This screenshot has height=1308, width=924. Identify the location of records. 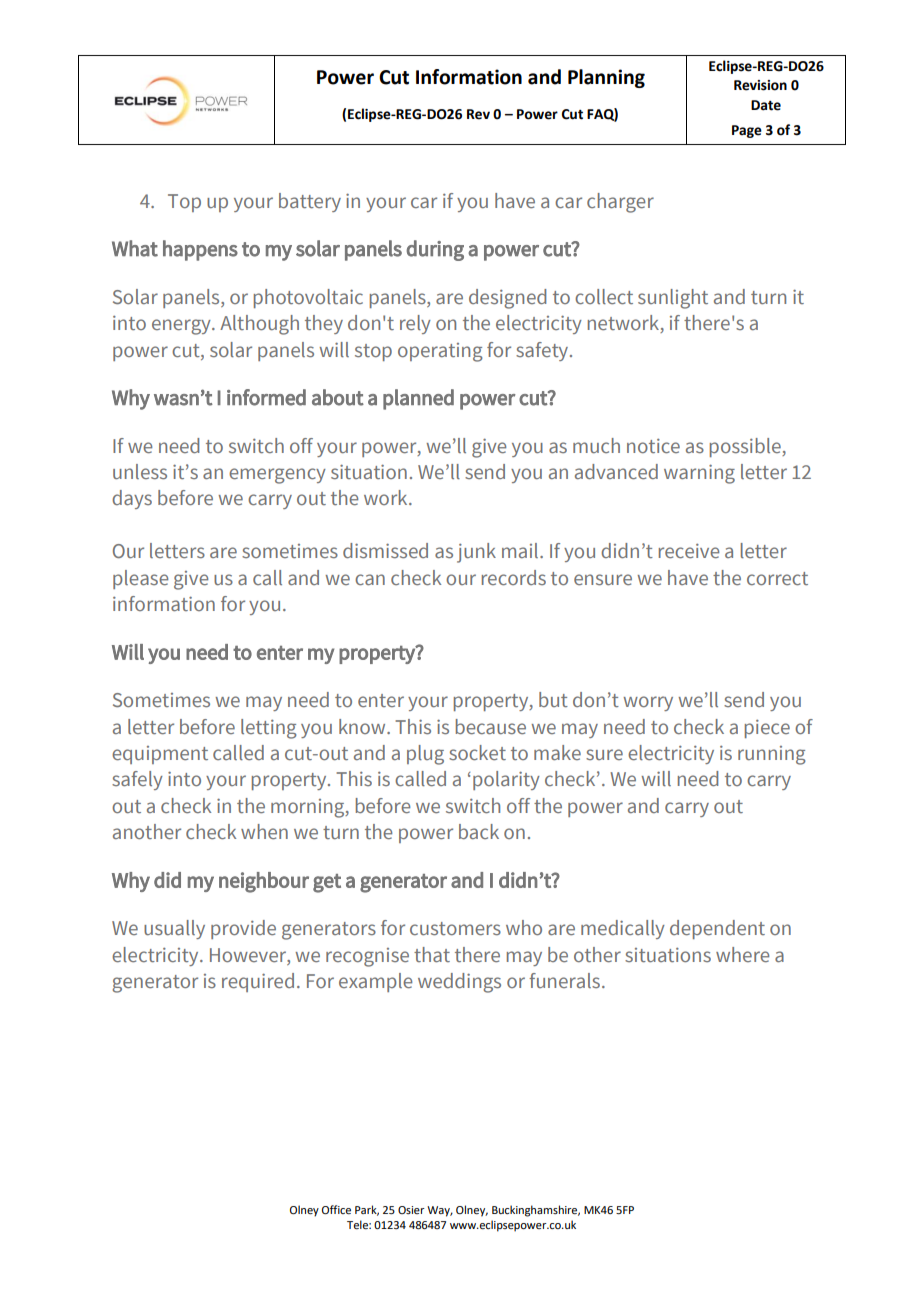
(514, 577).
